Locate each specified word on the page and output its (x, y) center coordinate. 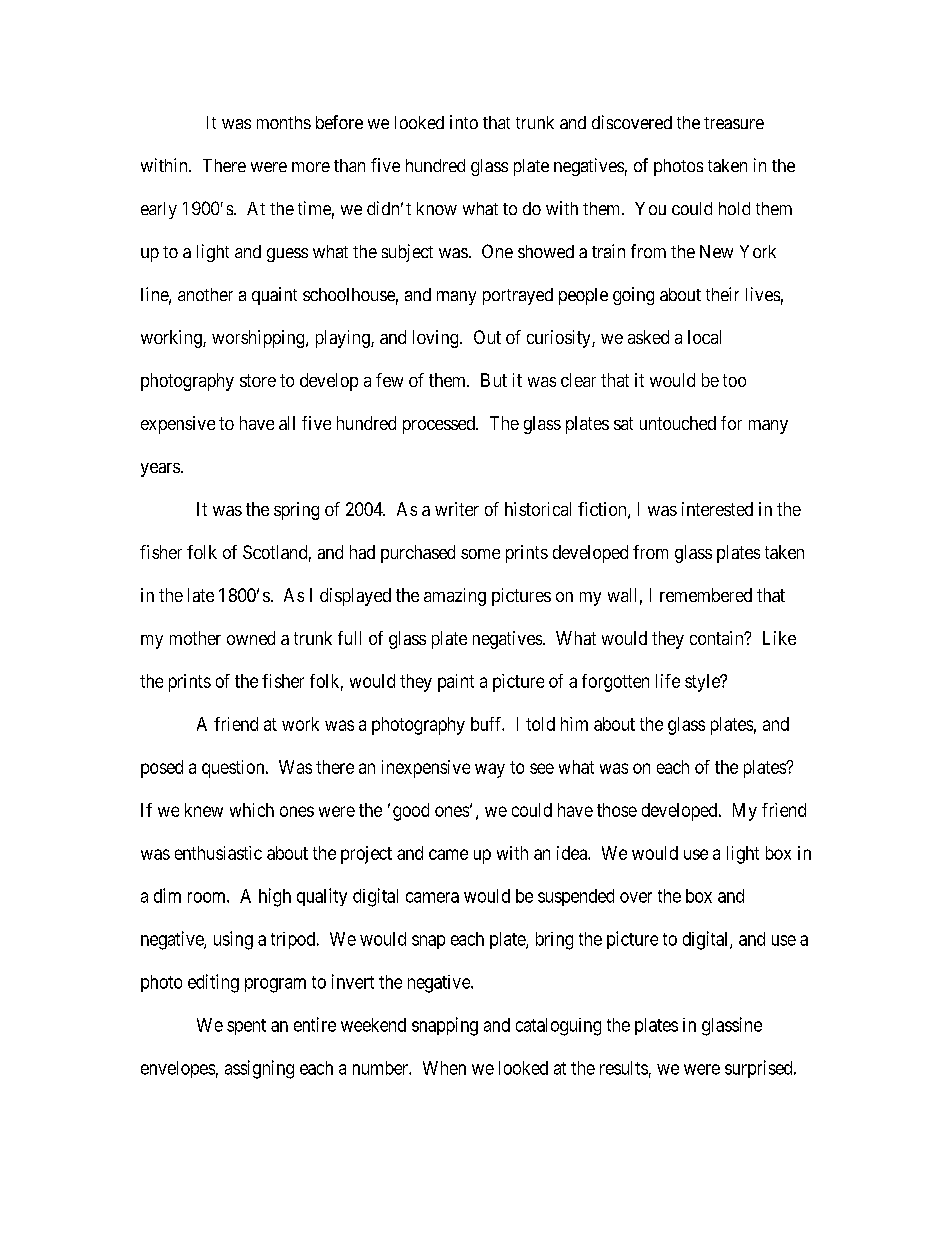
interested (717, 509)
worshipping (259, 339)
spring (296, 511)
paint (456, 683)
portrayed (518, 296)
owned (251, 638)
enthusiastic (218, 853)
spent (246, 1027)
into (464, 122)
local (704, 337)
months (284, 122)
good (411, 812)
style (703, 683)
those (617, 810)
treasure (734, 123)
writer (457, 509)
